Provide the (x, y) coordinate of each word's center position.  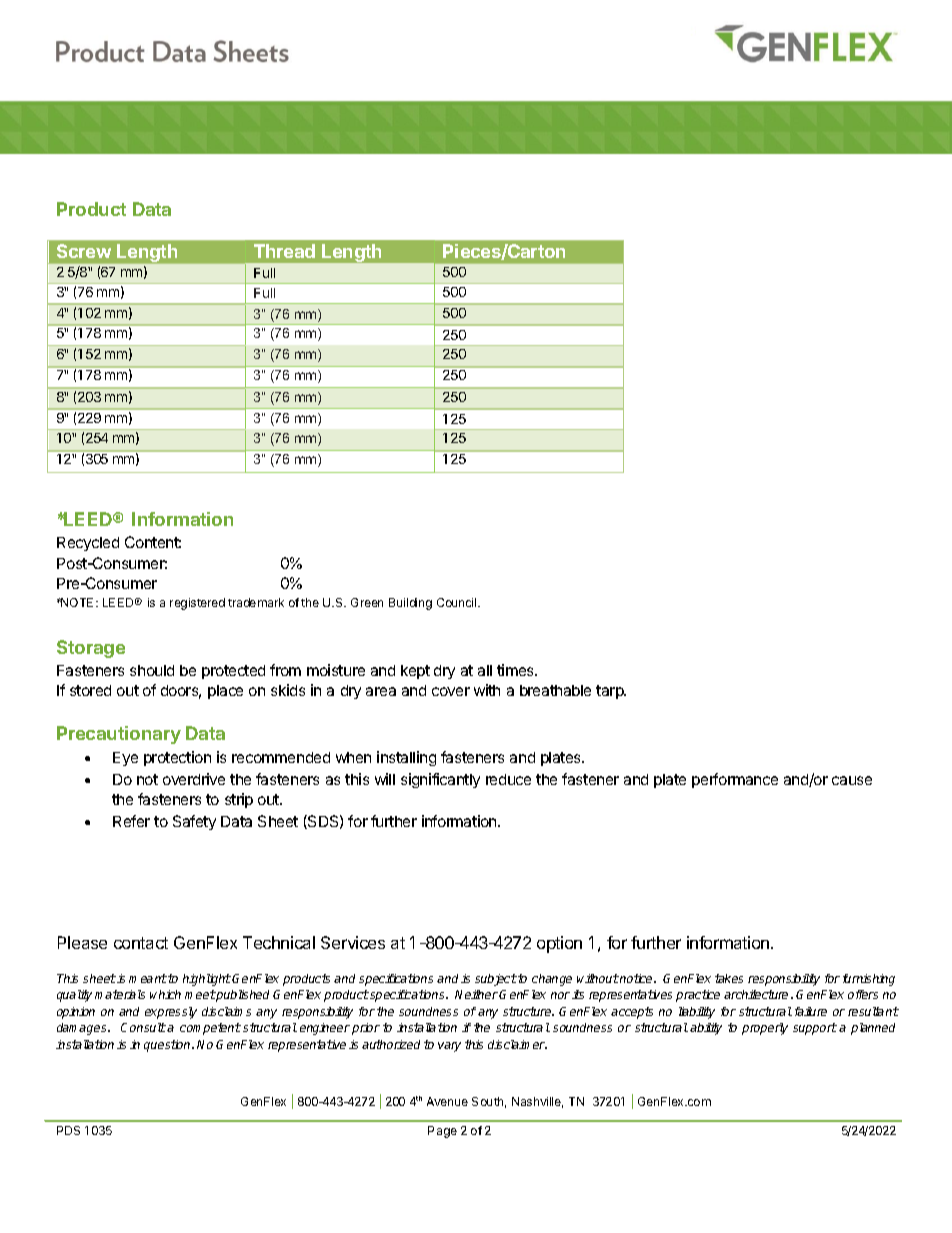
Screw (84, 251)
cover (451, 691)
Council (458, 602)
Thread (284, 251)
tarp (611, 692)
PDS (68, 1130)
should (152, 670)
